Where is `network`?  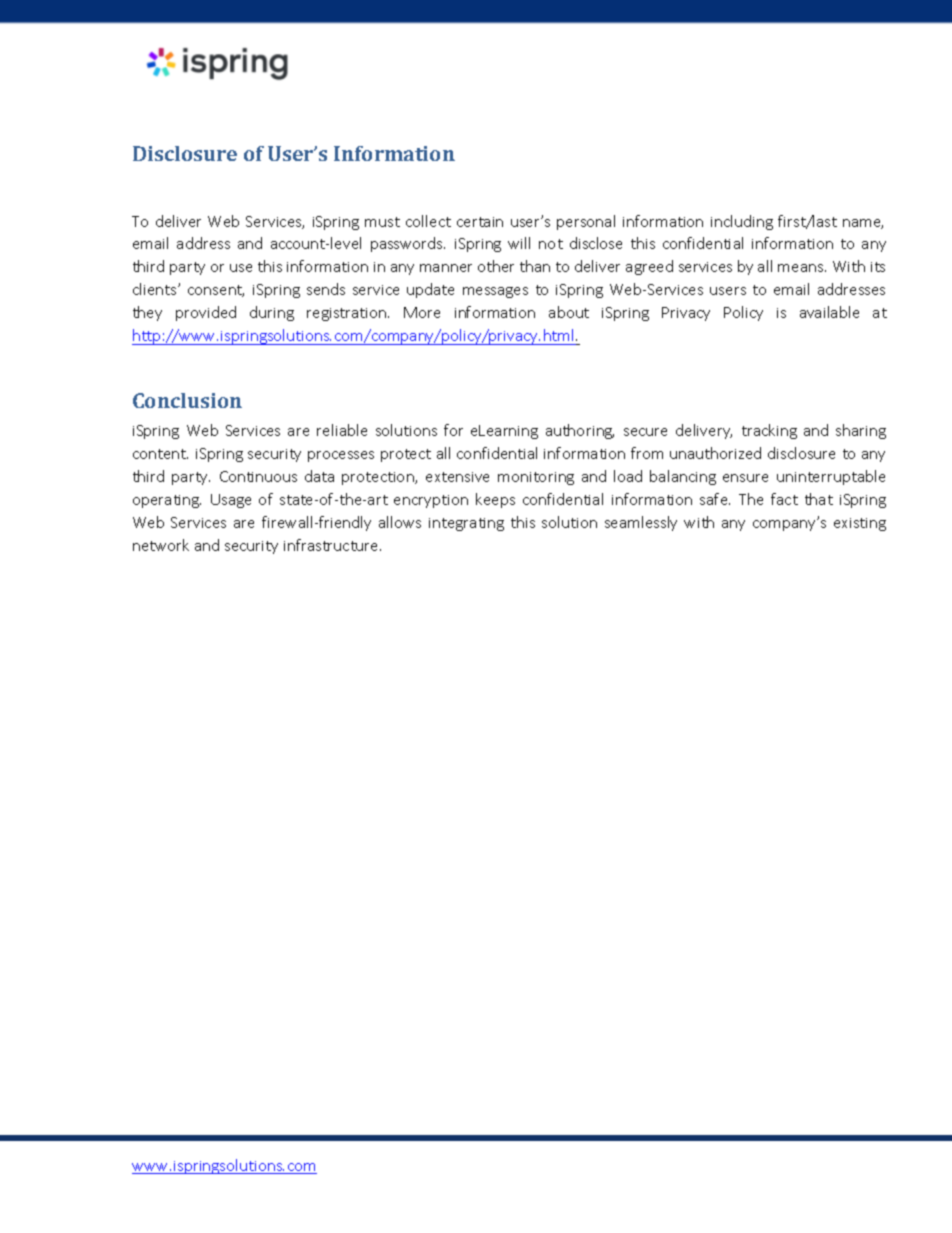 network is located at coordinates (161, 545).
